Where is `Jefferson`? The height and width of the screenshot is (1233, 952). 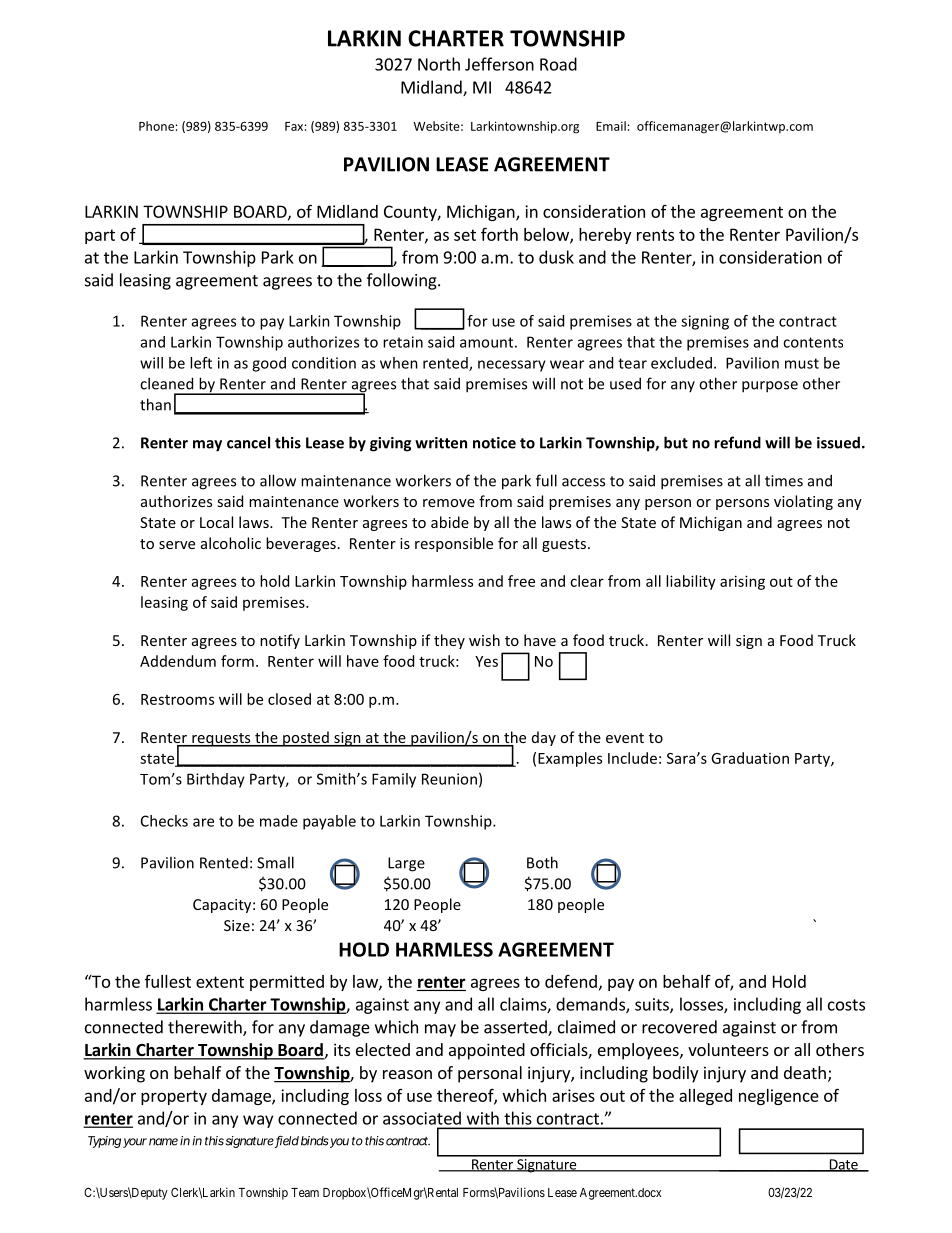 Jefferson is located at coordinates (499, 64).
